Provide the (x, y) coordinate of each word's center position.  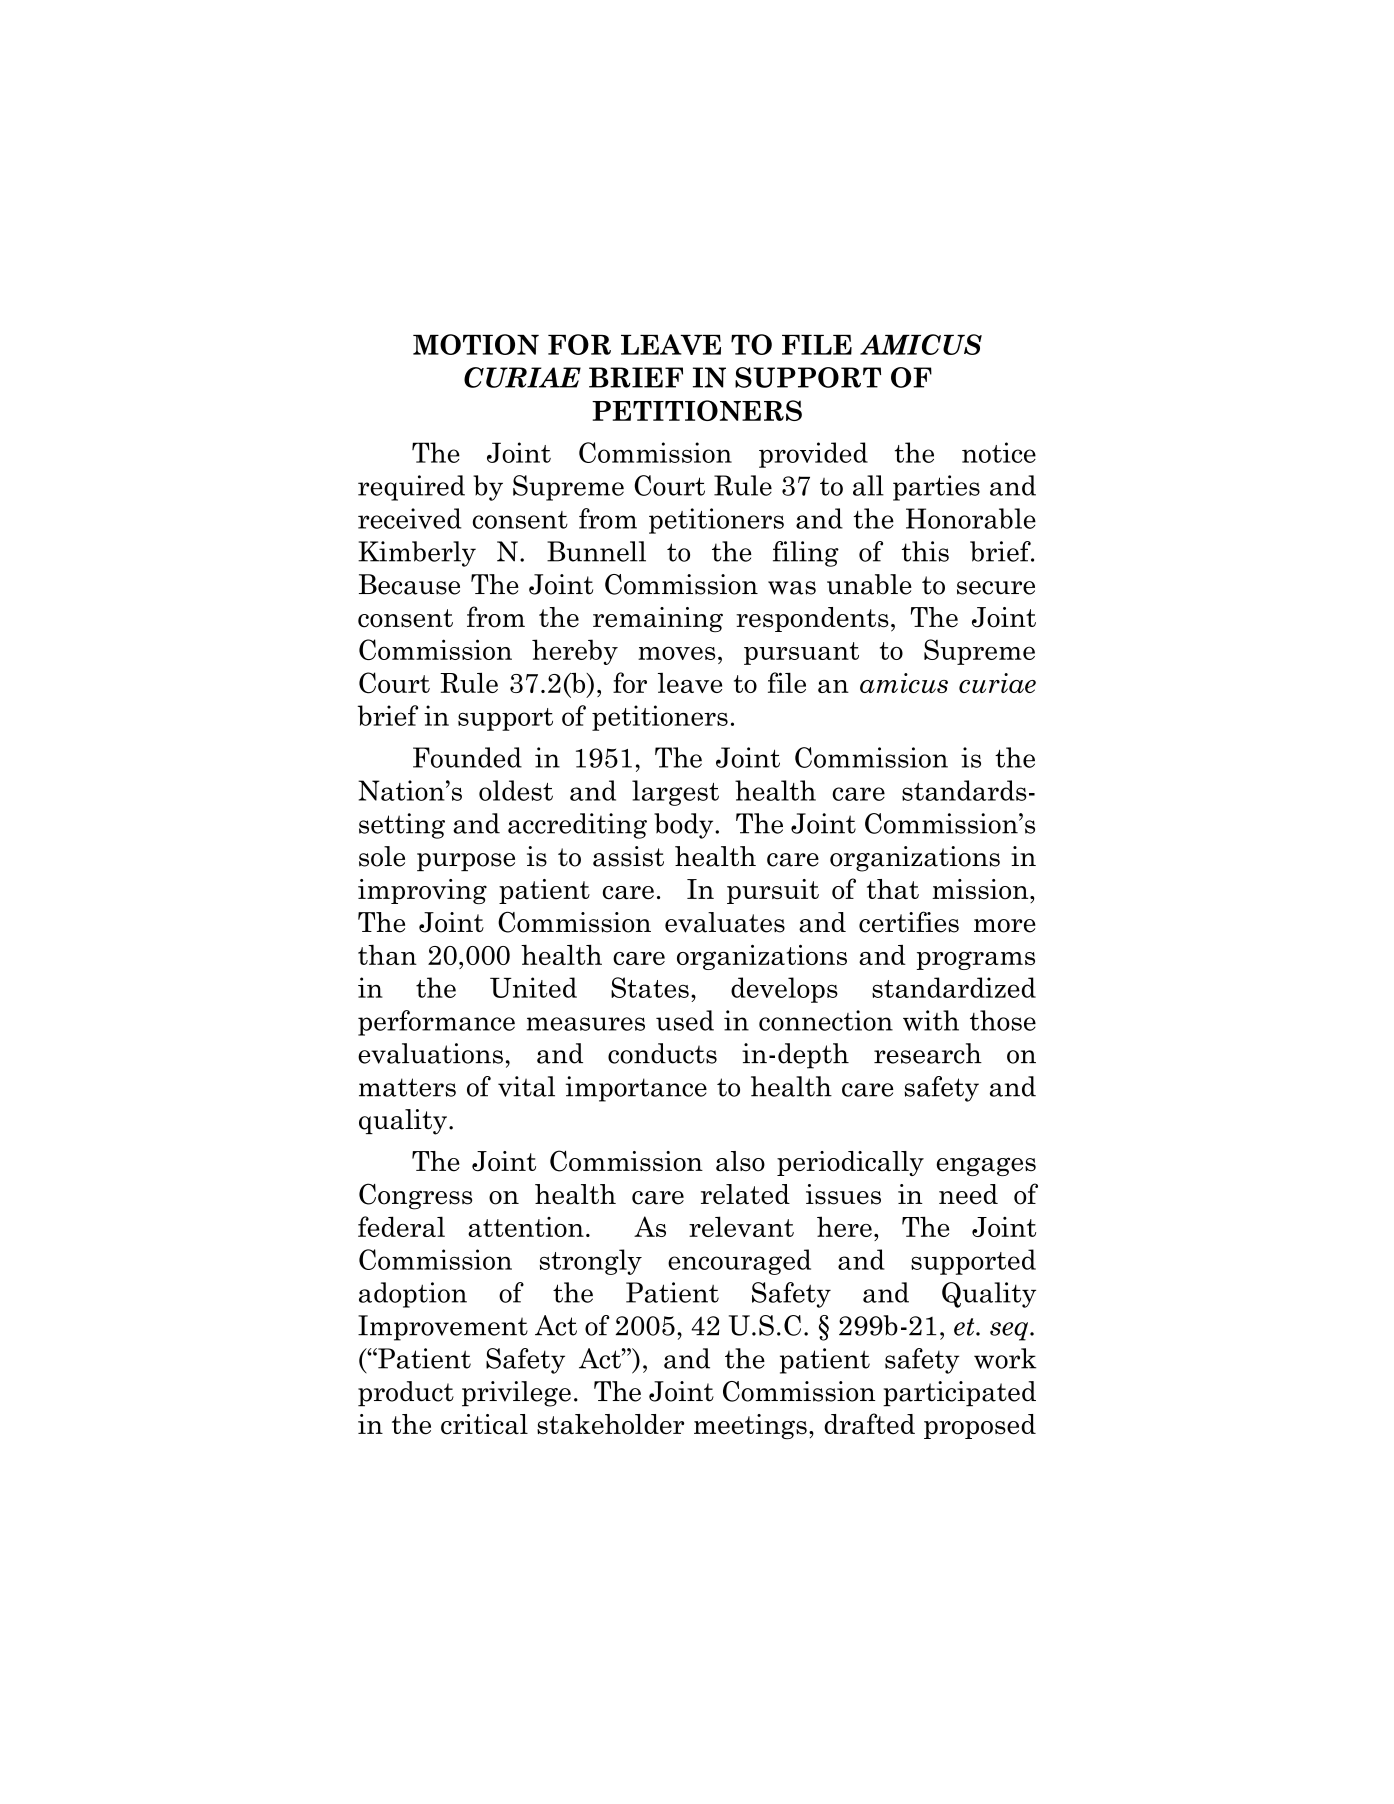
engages (986, 1166)
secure (996, 588)
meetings (750, 1426)
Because (409, 584)
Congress (415, 1196)
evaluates (725, 922)
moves (676, 653)
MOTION (476, 344)
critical (484, 1424)
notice (999, 452)
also (740, 1161)
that (893, 889)
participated (959, 1394)
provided (813, 455)
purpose (466, 862)
